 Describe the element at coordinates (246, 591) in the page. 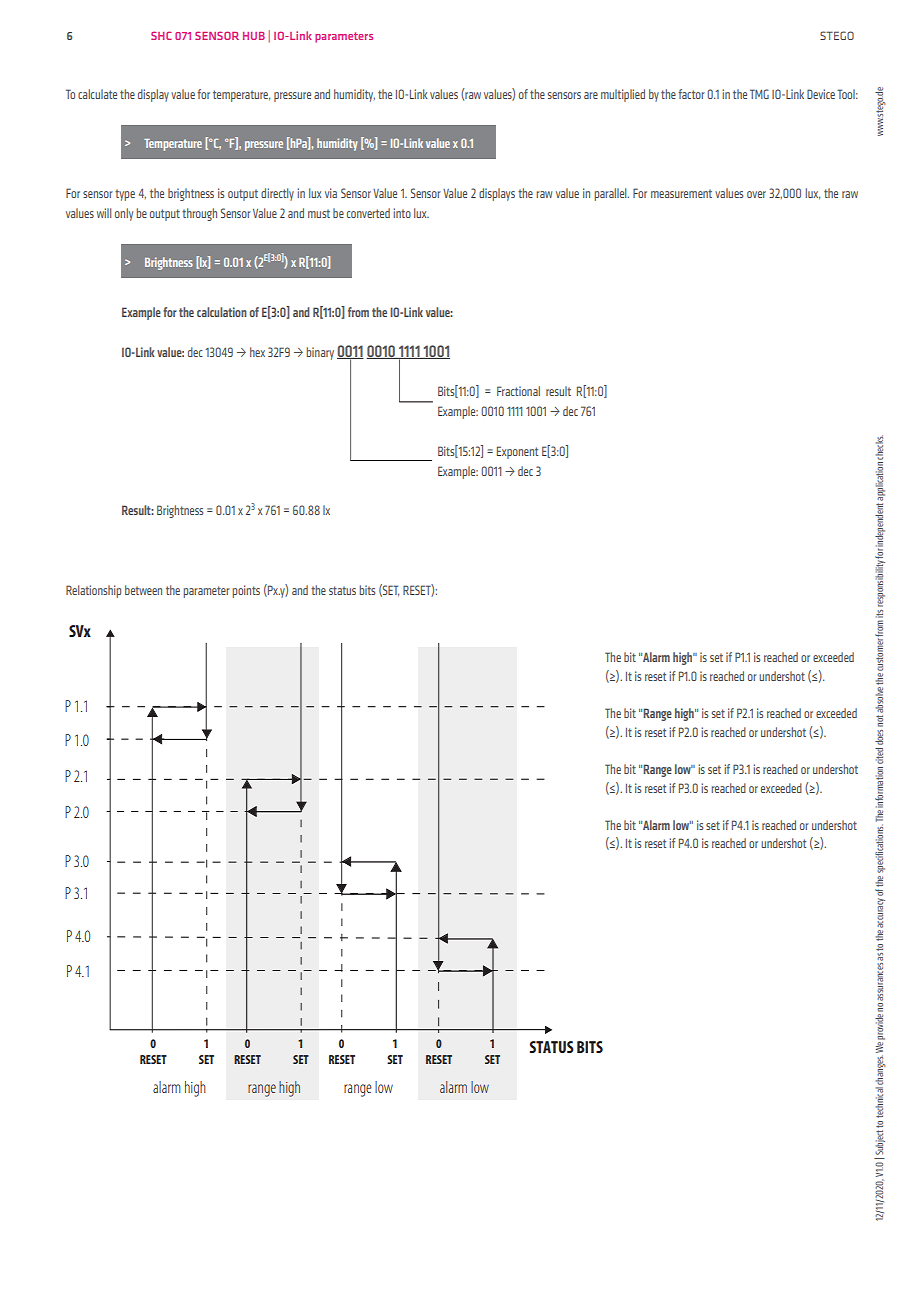

I see `points` at that location.
